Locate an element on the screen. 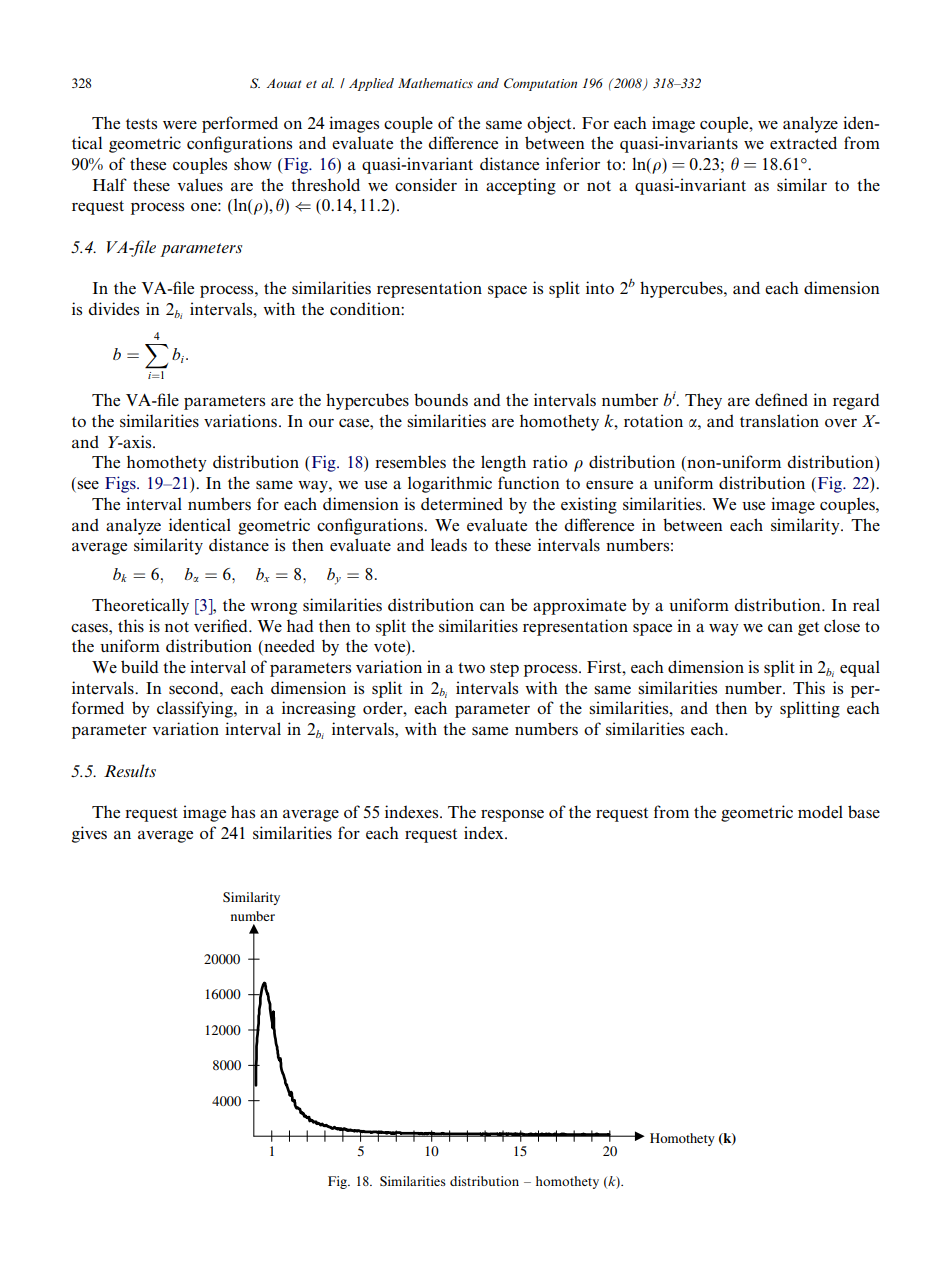  response is located at coordinates (512, 816).
